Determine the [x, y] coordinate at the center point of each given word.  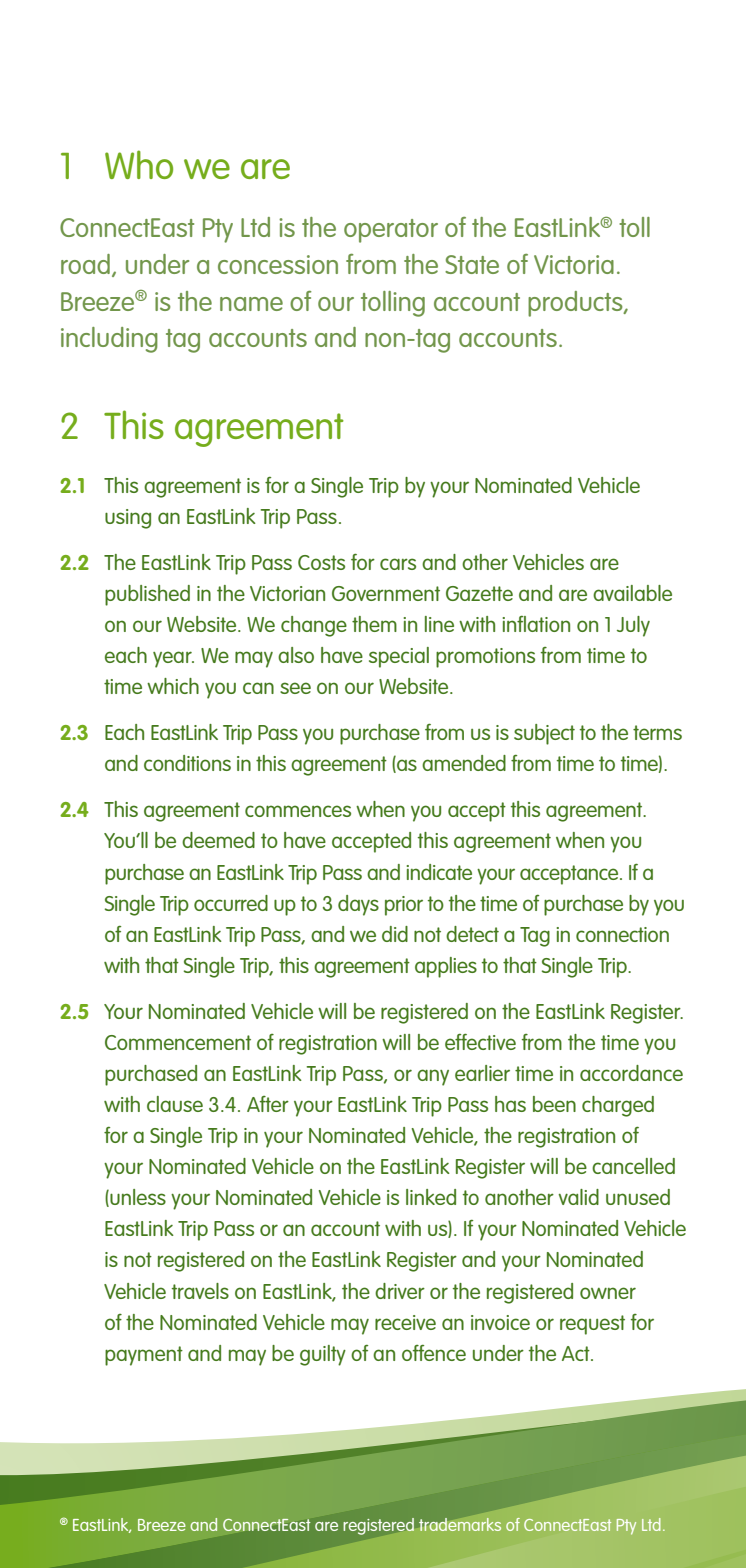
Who [139, 164]
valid [578, 1197]
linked [431, 1197]
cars [398, 564]
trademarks [460, 1524]
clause [175, 1104]
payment [144, 1356]
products [576, 304]
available [632, 593]
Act [577, 1353]
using [128, 519]
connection [622, 934]
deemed [218, 840]
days [358, 905]
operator [391, 231]
